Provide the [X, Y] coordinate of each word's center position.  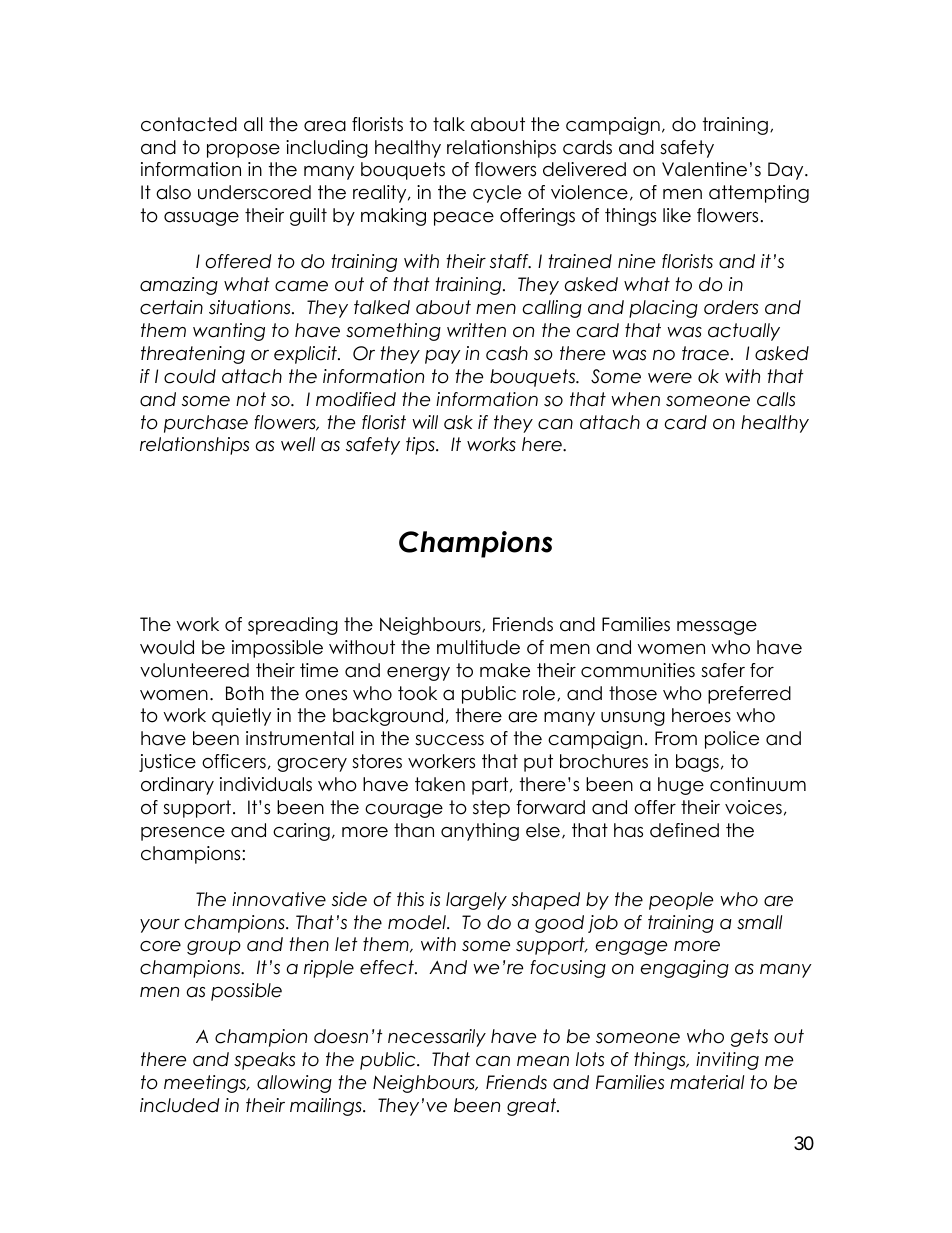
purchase [206, 424]
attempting [759, 194]
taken [440, 784]
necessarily [437, 1038]
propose [243, 151]
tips [421, 446]
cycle [497, 194]
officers [234, 761]
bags [697, 763]
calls [776, 399]
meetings [206, 1084]
